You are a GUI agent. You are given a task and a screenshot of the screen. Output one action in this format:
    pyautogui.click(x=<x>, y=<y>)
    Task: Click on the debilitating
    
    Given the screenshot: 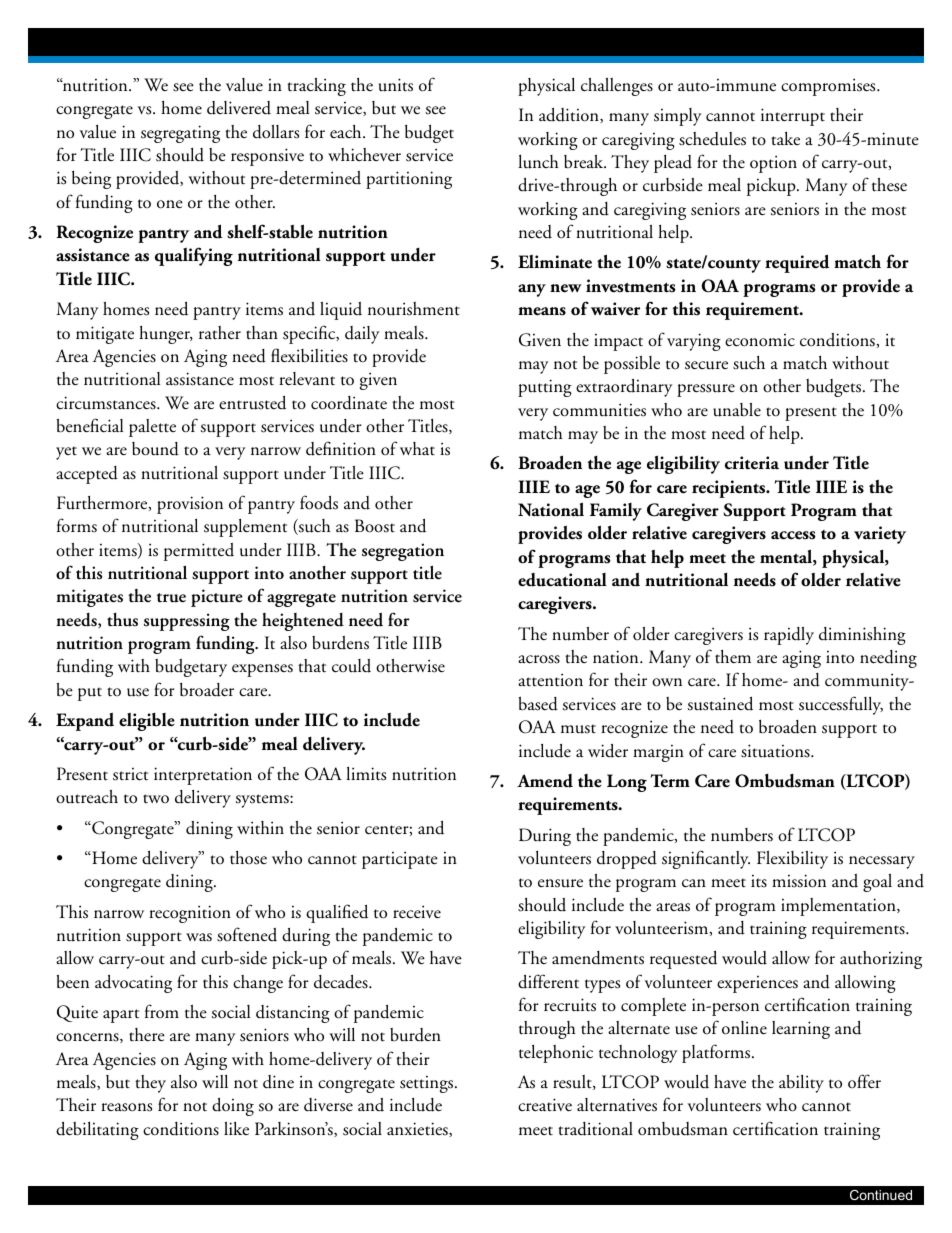 What is the action you would take?
    pyautogui.click(x=97, y=1130)
